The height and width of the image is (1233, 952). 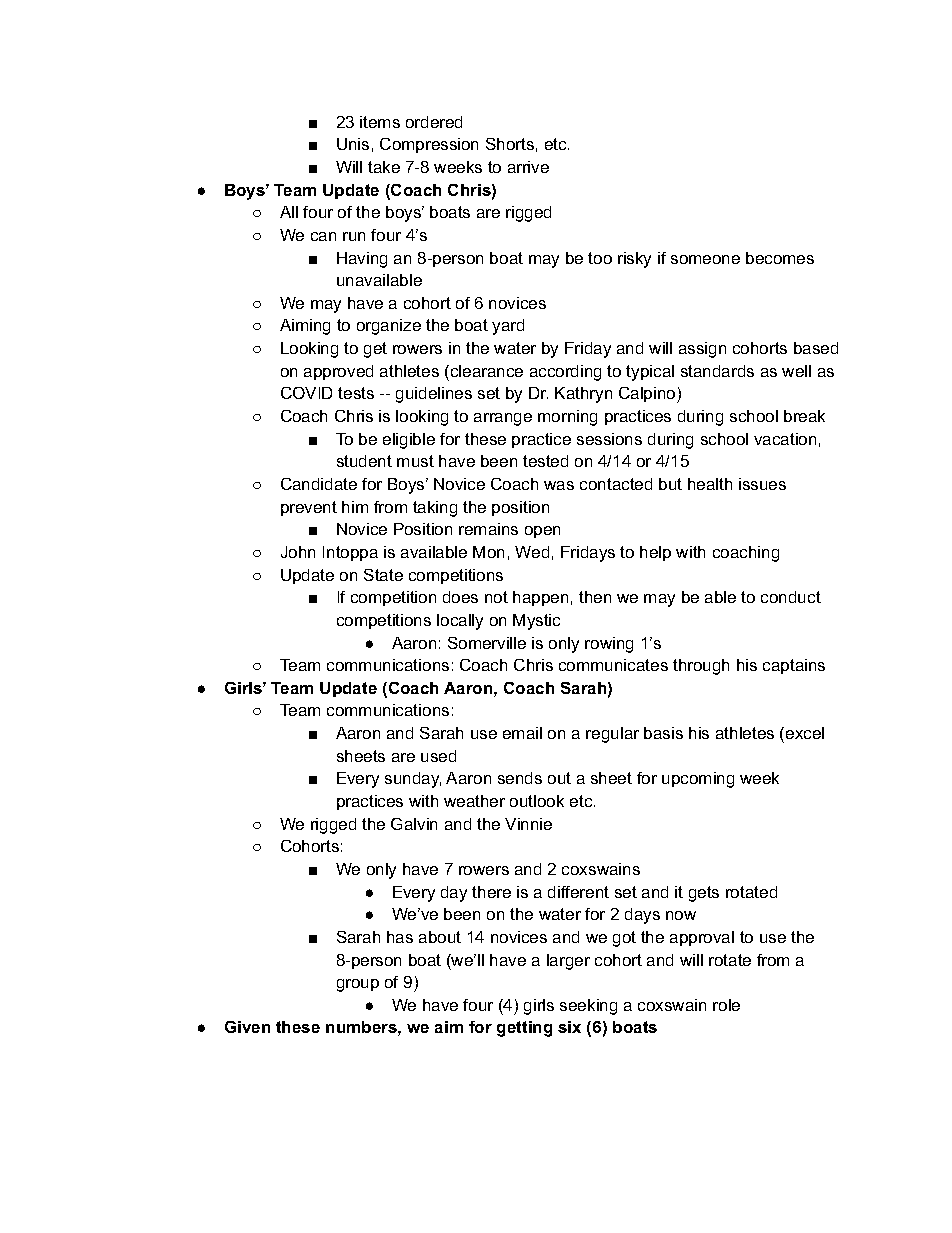 What do you see at coordinates (791, 597) in the image?
I see `conduct` at bounding box center [791, 597].
